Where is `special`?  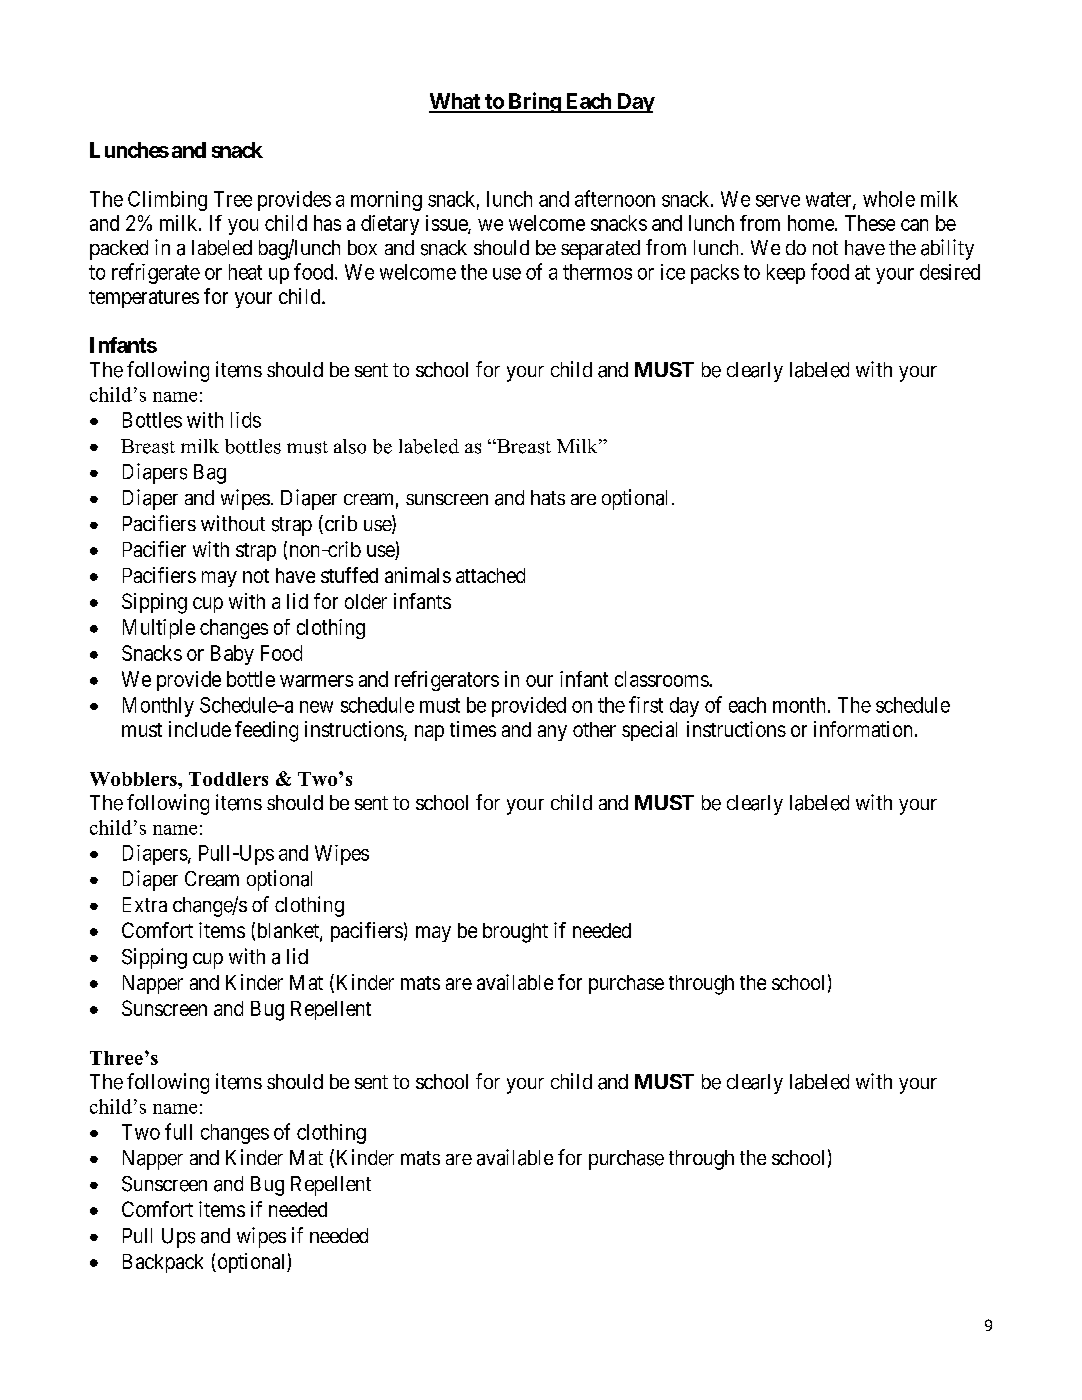
special is located at coordinates (649, 731).
